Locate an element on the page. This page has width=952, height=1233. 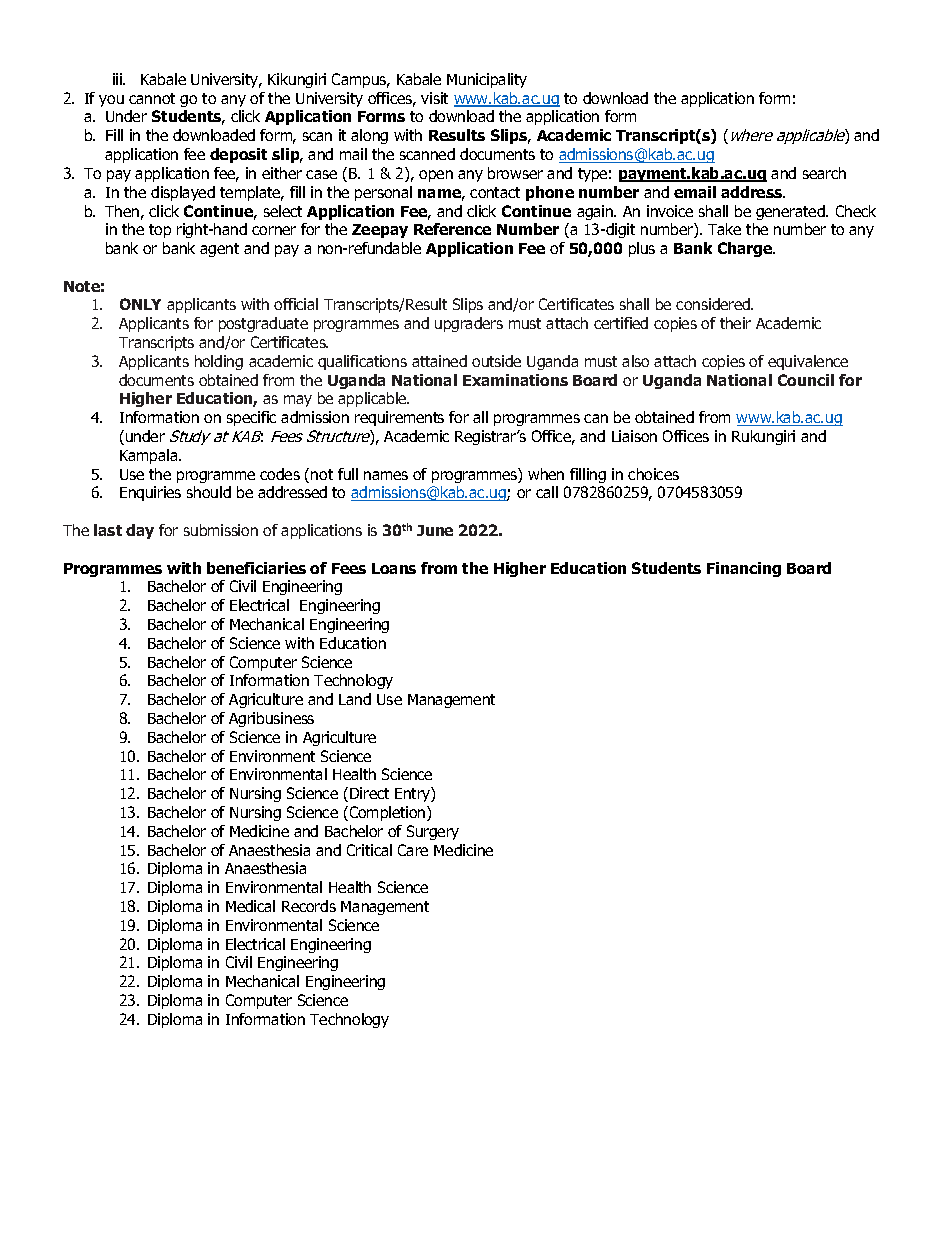
Medical is located at coordinates (250, 906).
